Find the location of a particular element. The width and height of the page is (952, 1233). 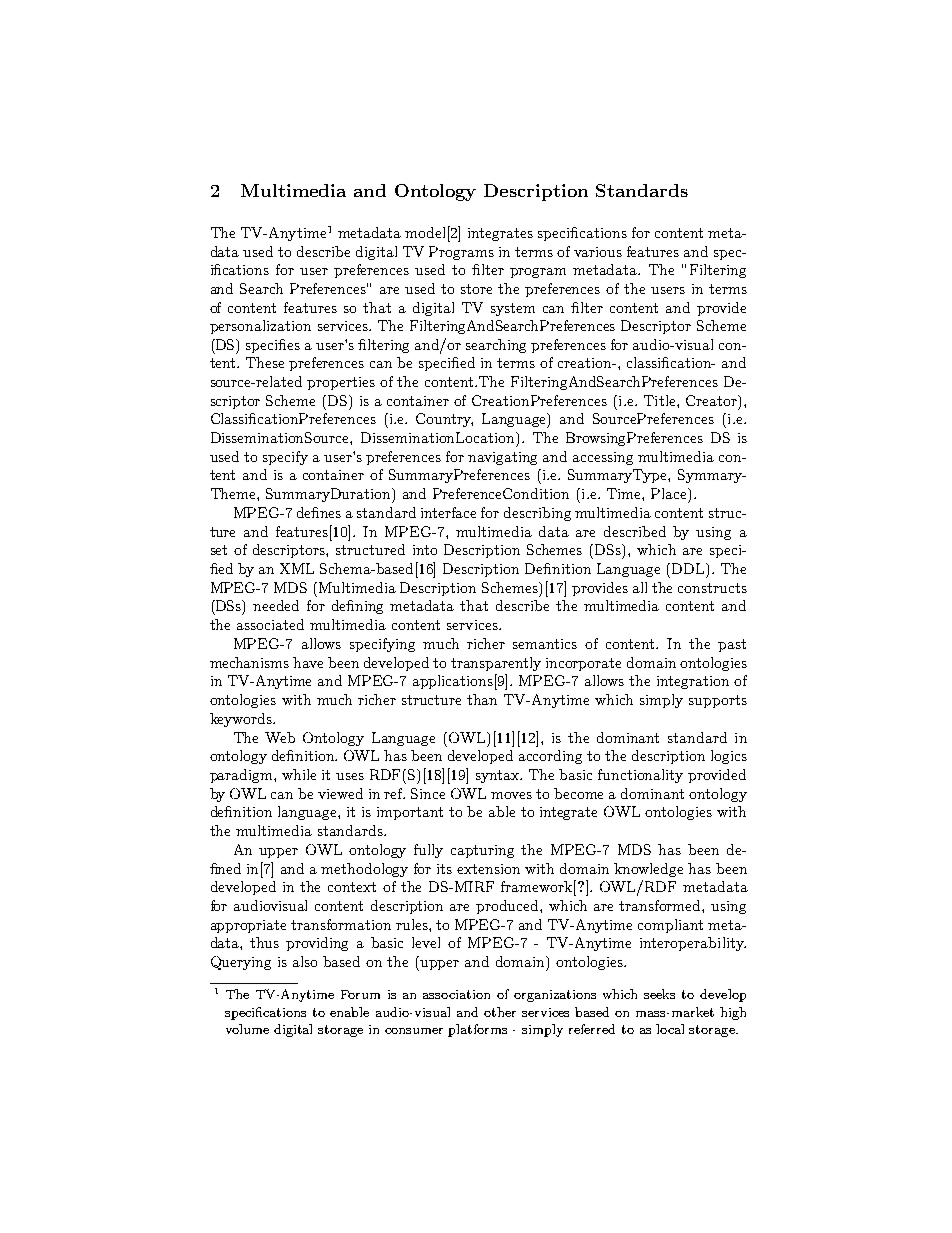

volume is located at coordinates (247, 1029).
